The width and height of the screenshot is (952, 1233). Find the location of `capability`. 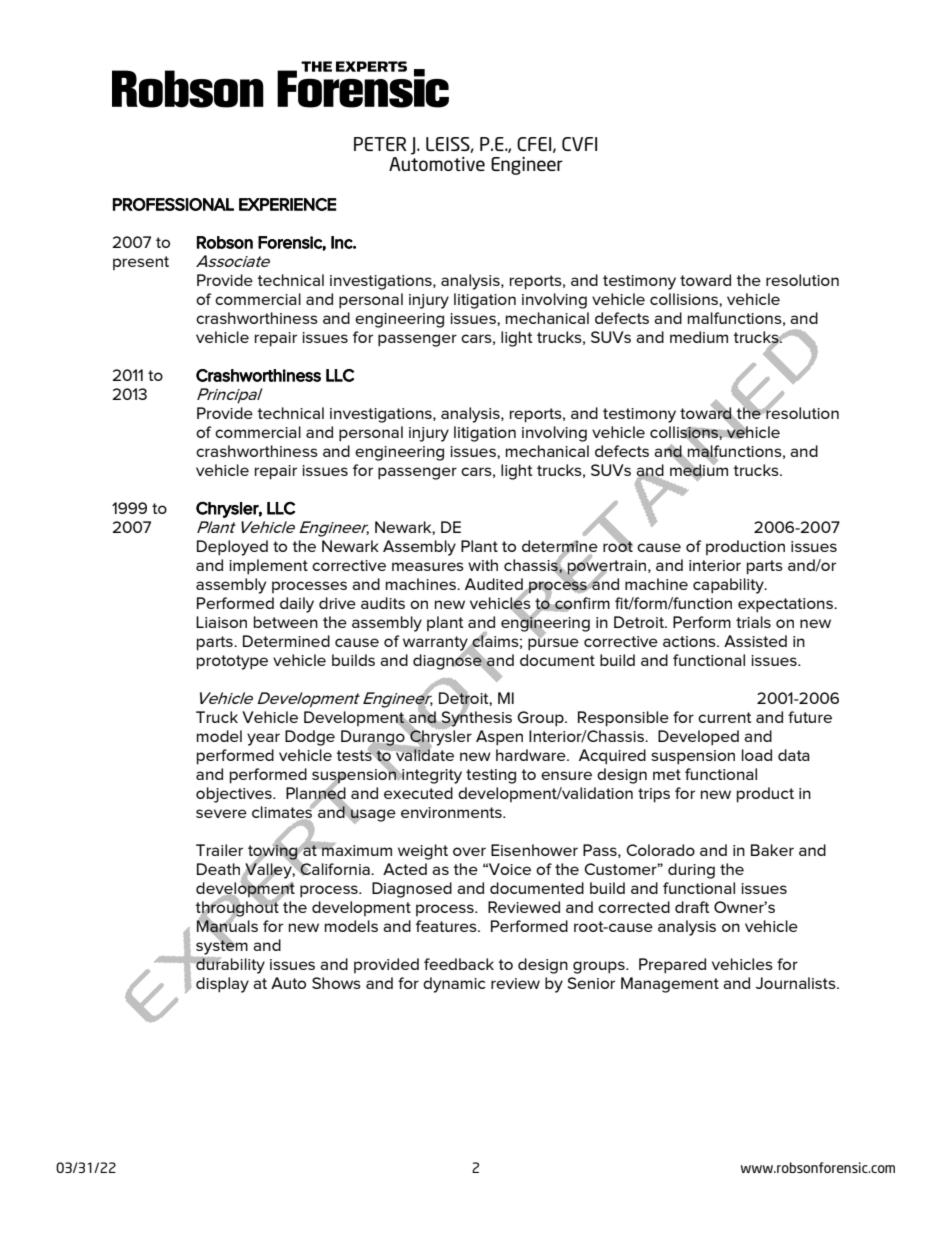

capability is located at coordinates (729, 586).
